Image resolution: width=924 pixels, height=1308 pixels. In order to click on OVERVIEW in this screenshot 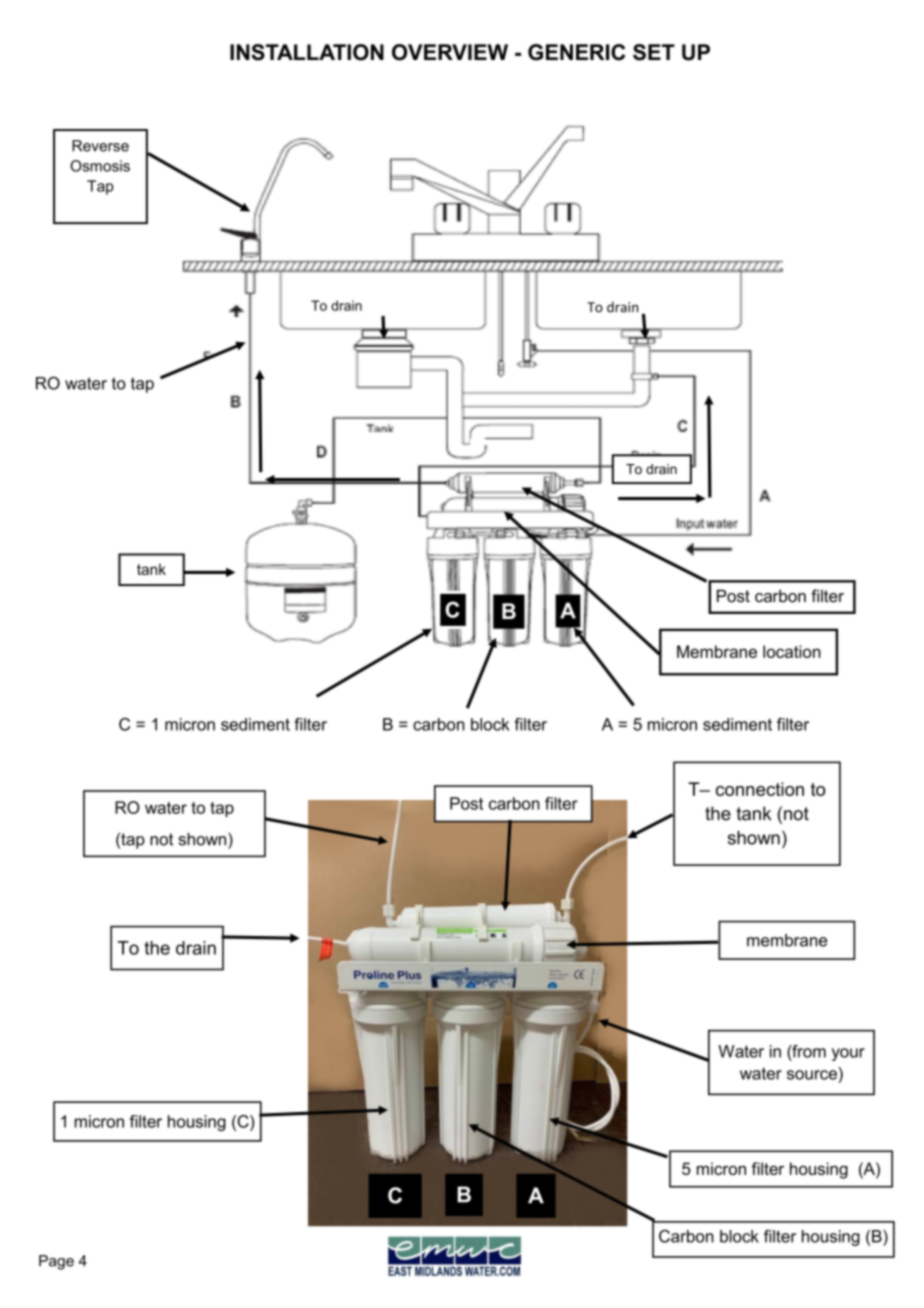, I will do `click(450, 52)`.
